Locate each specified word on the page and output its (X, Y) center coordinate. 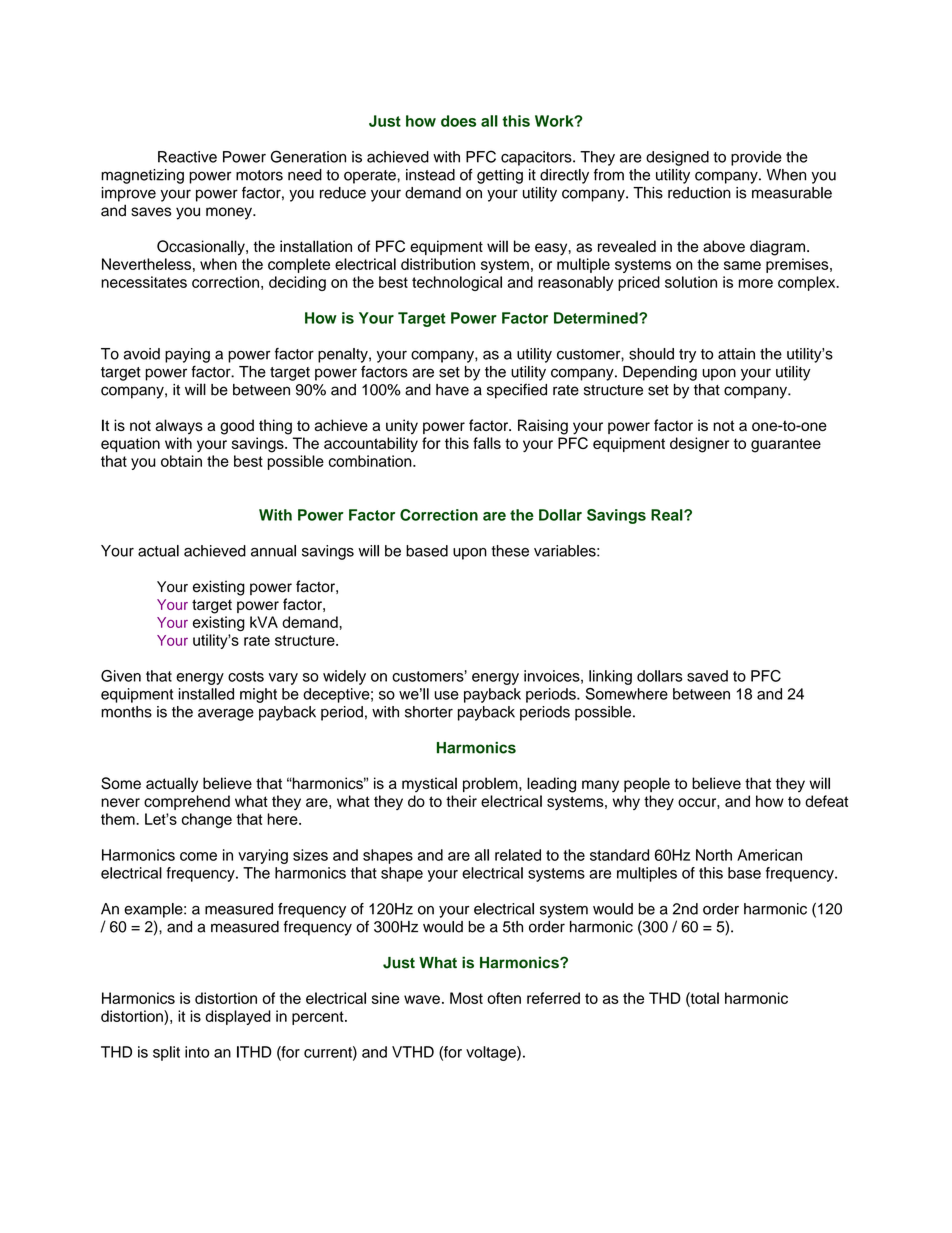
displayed (238, 1017)
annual (273, 551)
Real (668, 515)
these (510, 551)
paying (187, 355)
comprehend (187, 802)
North (714, 855)
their (461, 801)
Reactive (187, 157)
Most (466, 998)
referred (553, 998)
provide (756, 158)
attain (736, 354)
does (458, 121)
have (452, 390)
